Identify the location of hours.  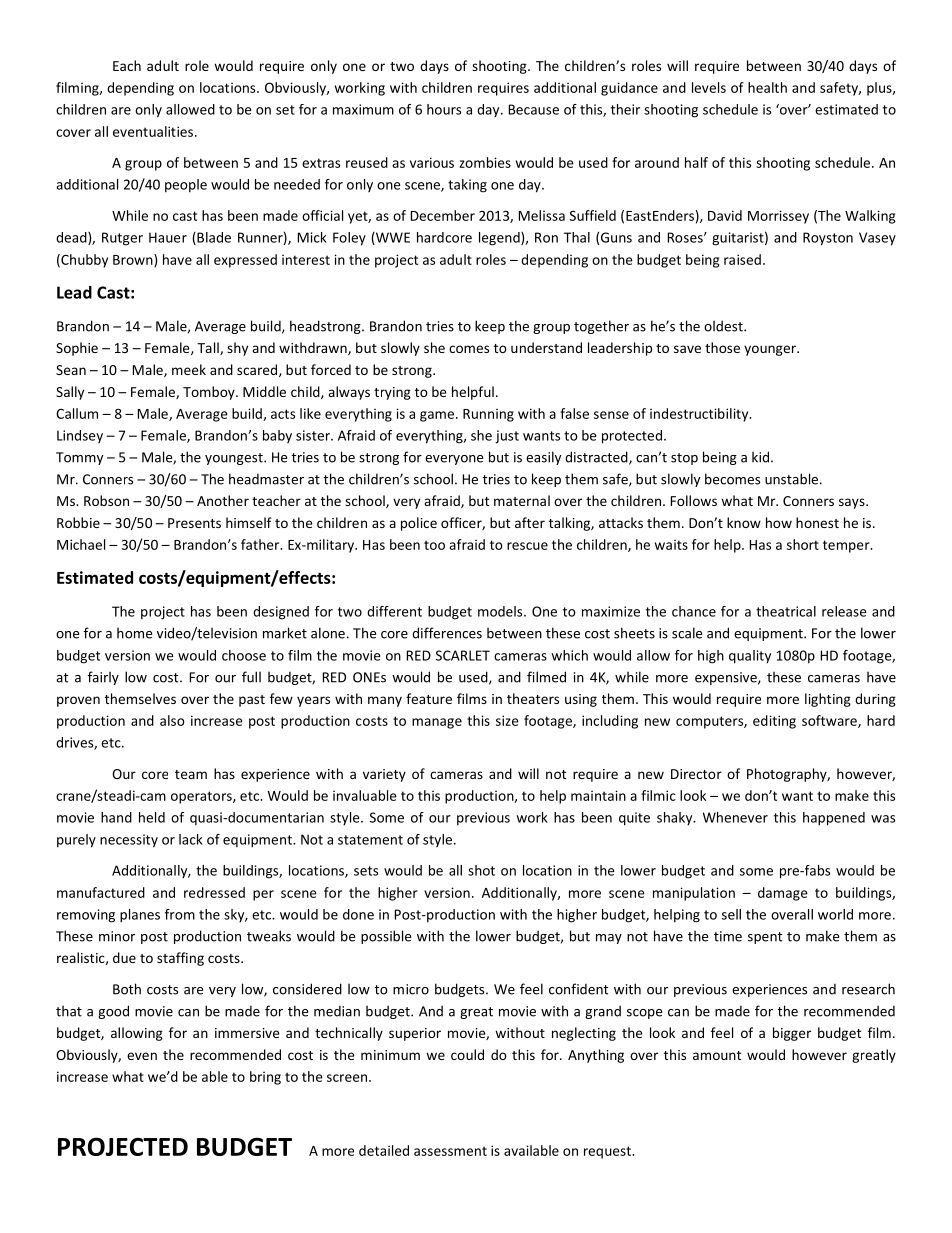
(444, 109).
